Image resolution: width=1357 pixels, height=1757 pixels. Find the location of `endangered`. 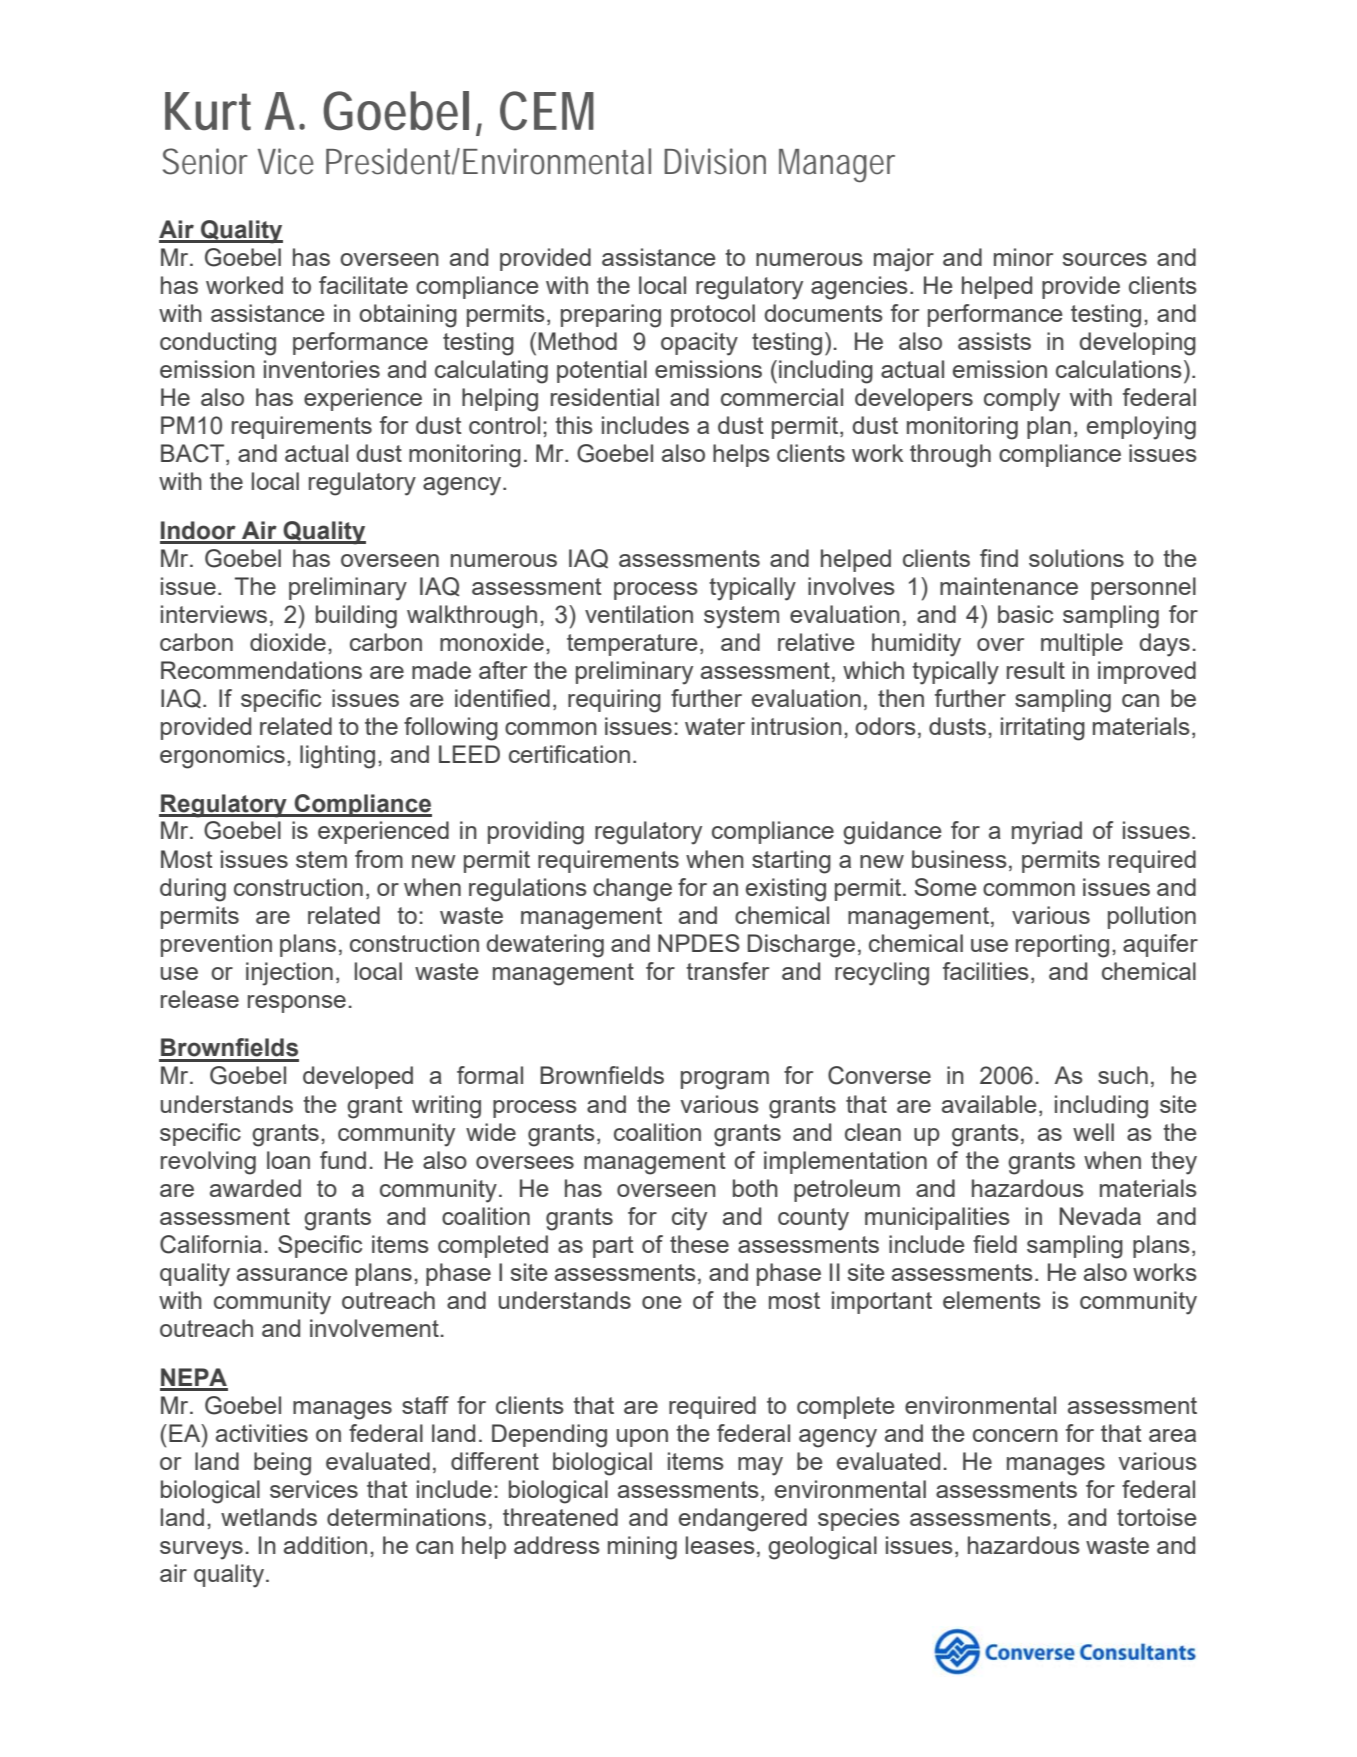

endangered is located at coordinates (743, 1520).
